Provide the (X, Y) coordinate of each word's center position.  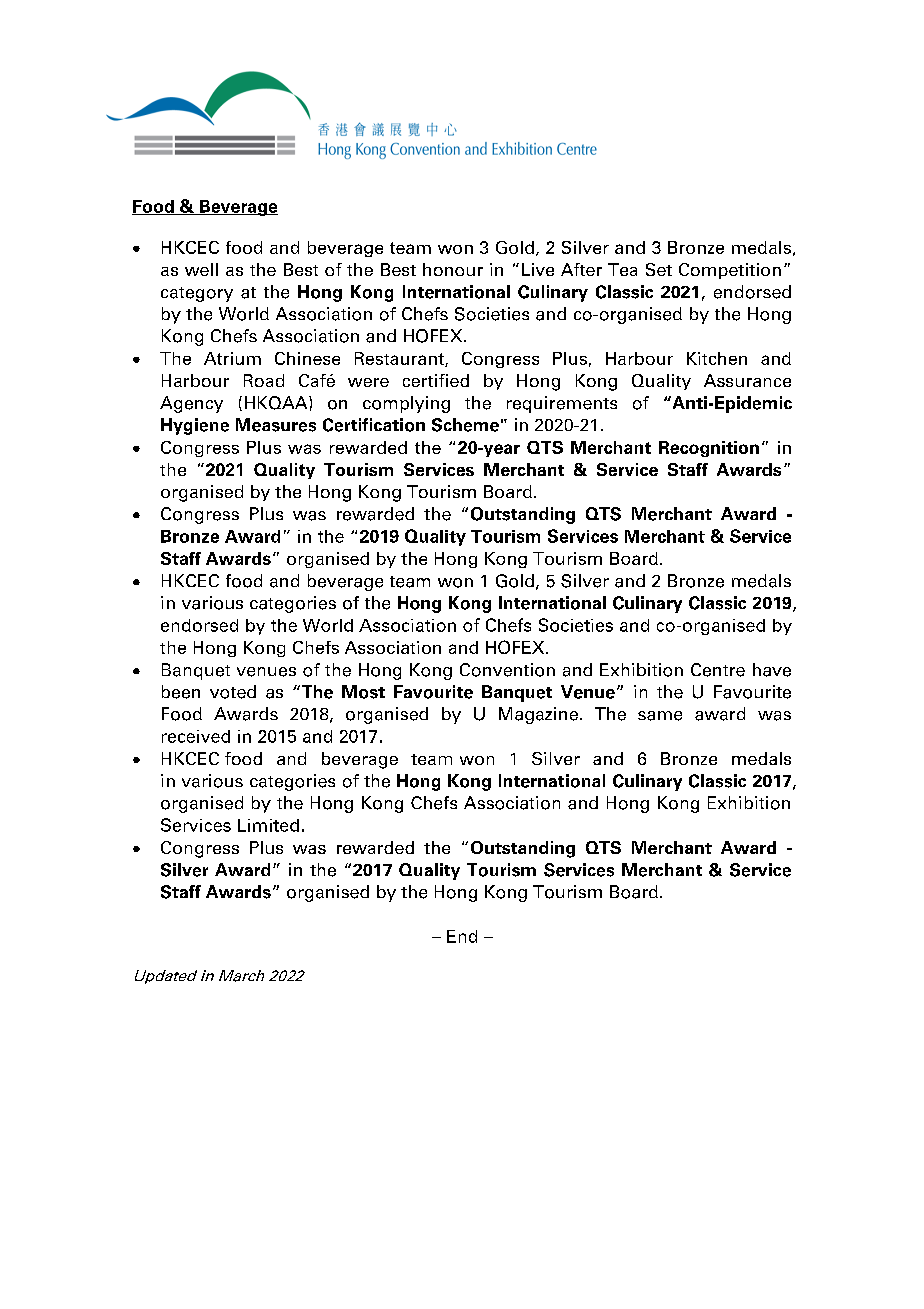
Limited (268, 825)
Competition (730, 271)
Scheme (465, 425)
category (197, 294)
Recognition (709, 449)
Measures (276, 425)
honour (453, 269)
